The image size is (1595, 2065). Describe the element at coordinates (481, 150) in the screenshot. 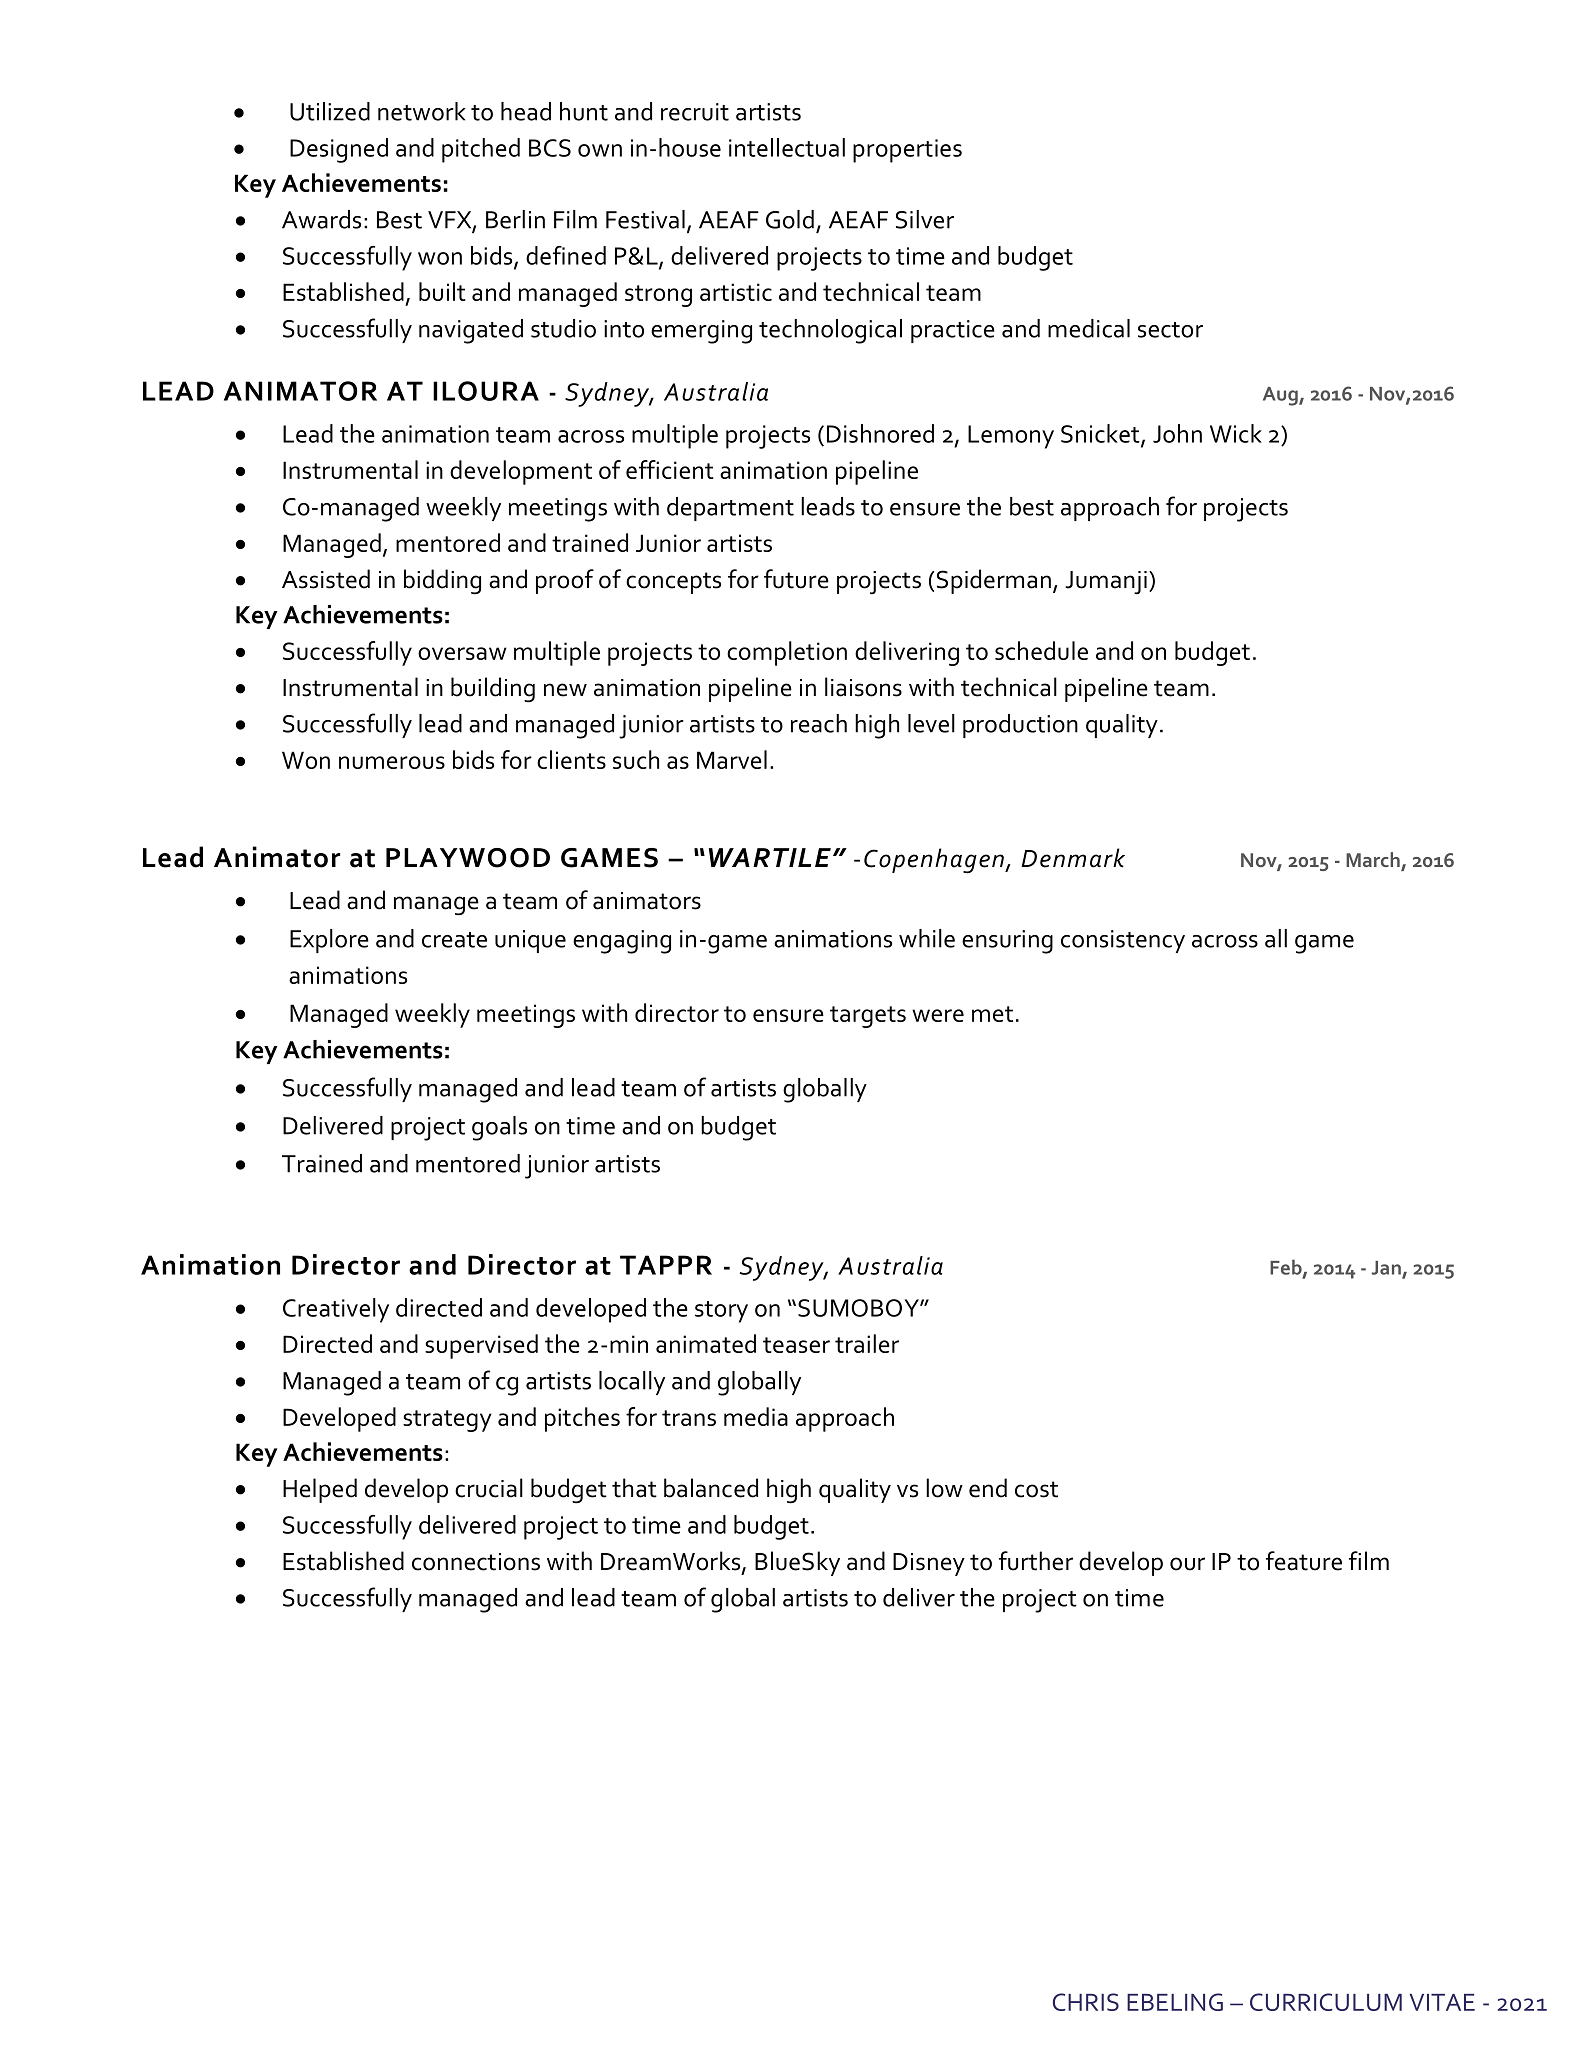

I see `pitched` at that location.
